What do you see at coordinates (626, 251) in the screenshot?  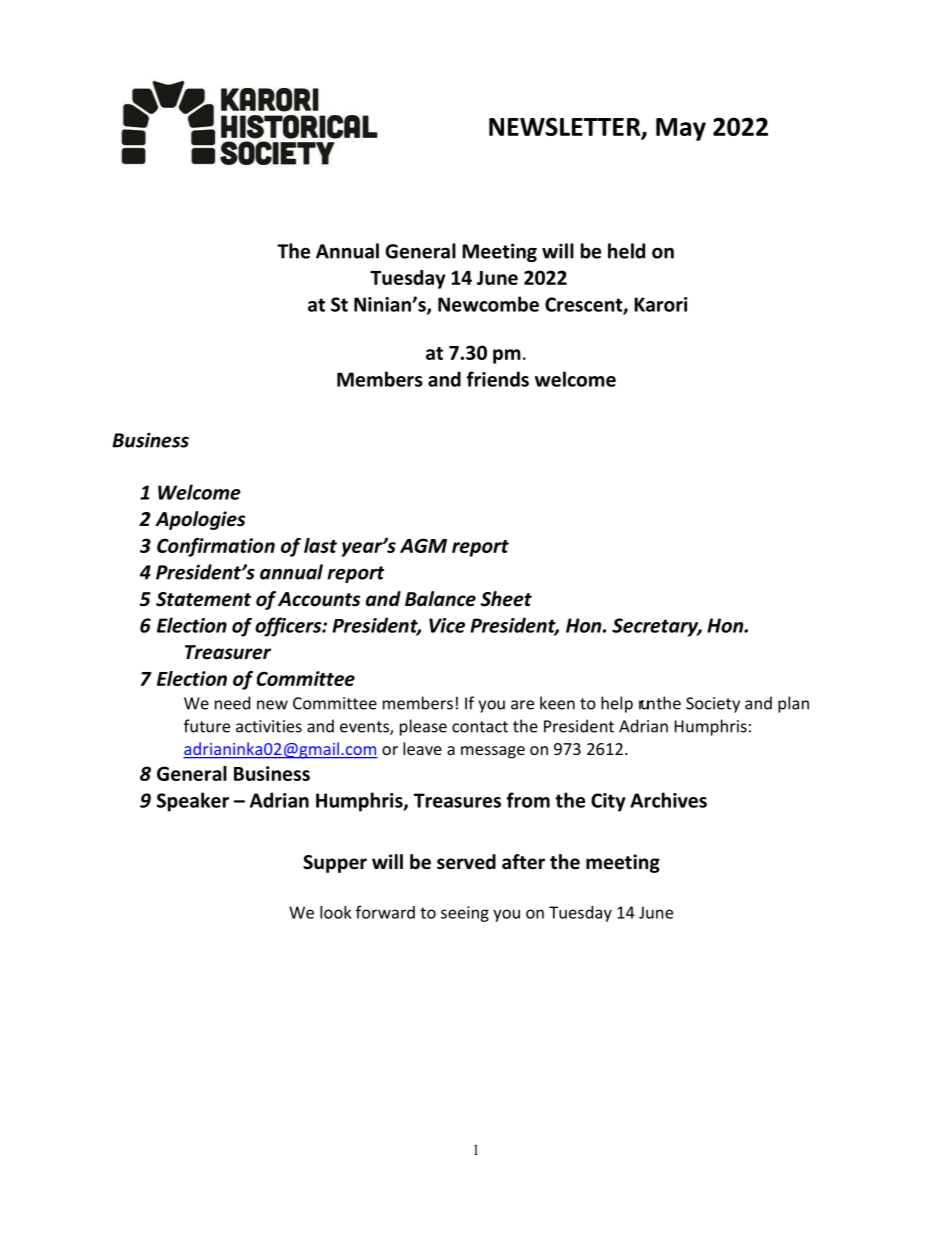 I see `held` at bounding box center [626, 251].
